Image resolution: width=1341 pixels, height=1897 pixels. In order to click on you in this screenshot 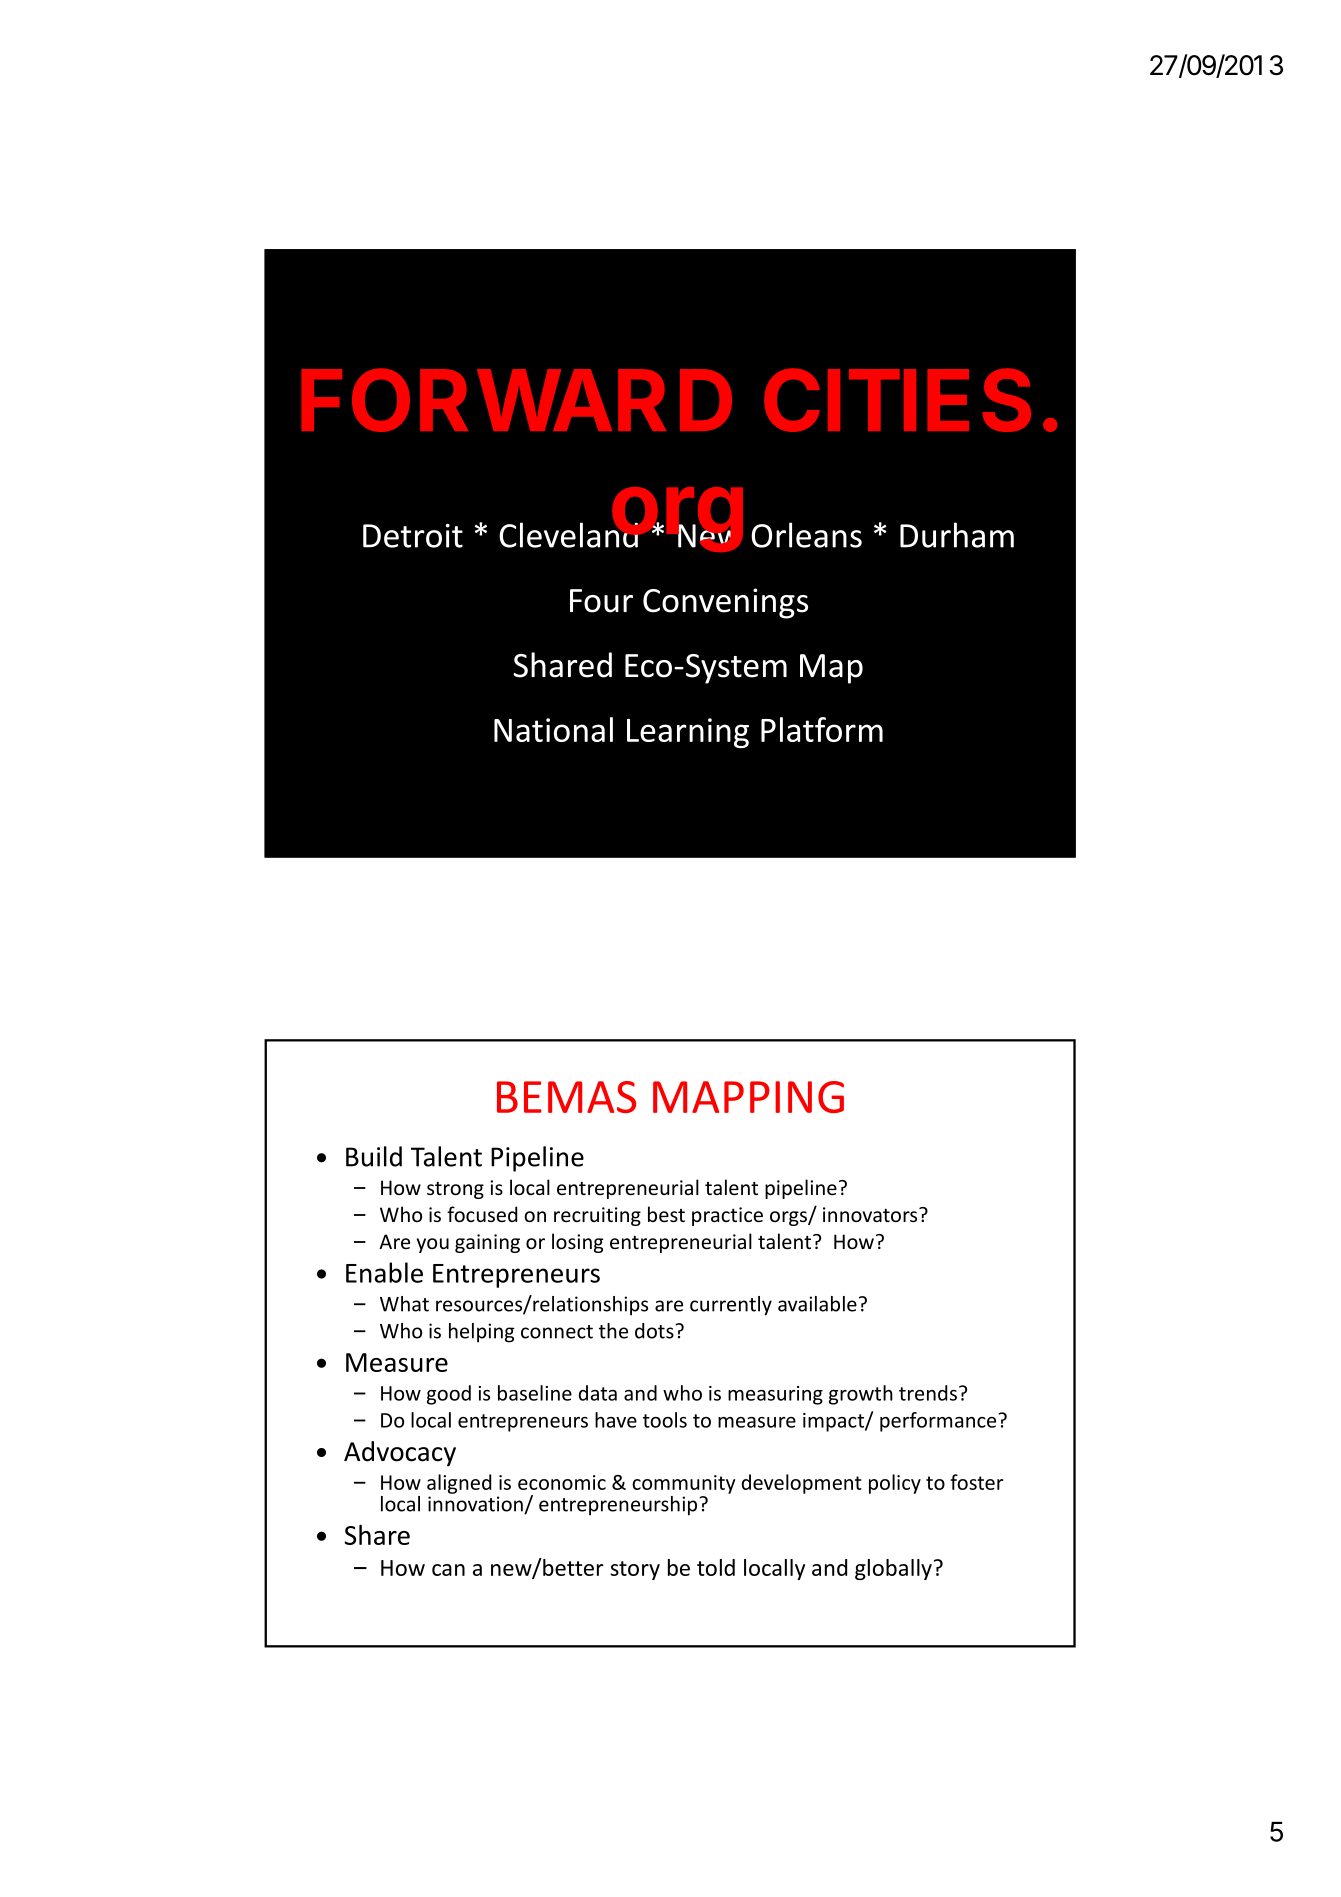, I will do `click(433, 1245)`.
